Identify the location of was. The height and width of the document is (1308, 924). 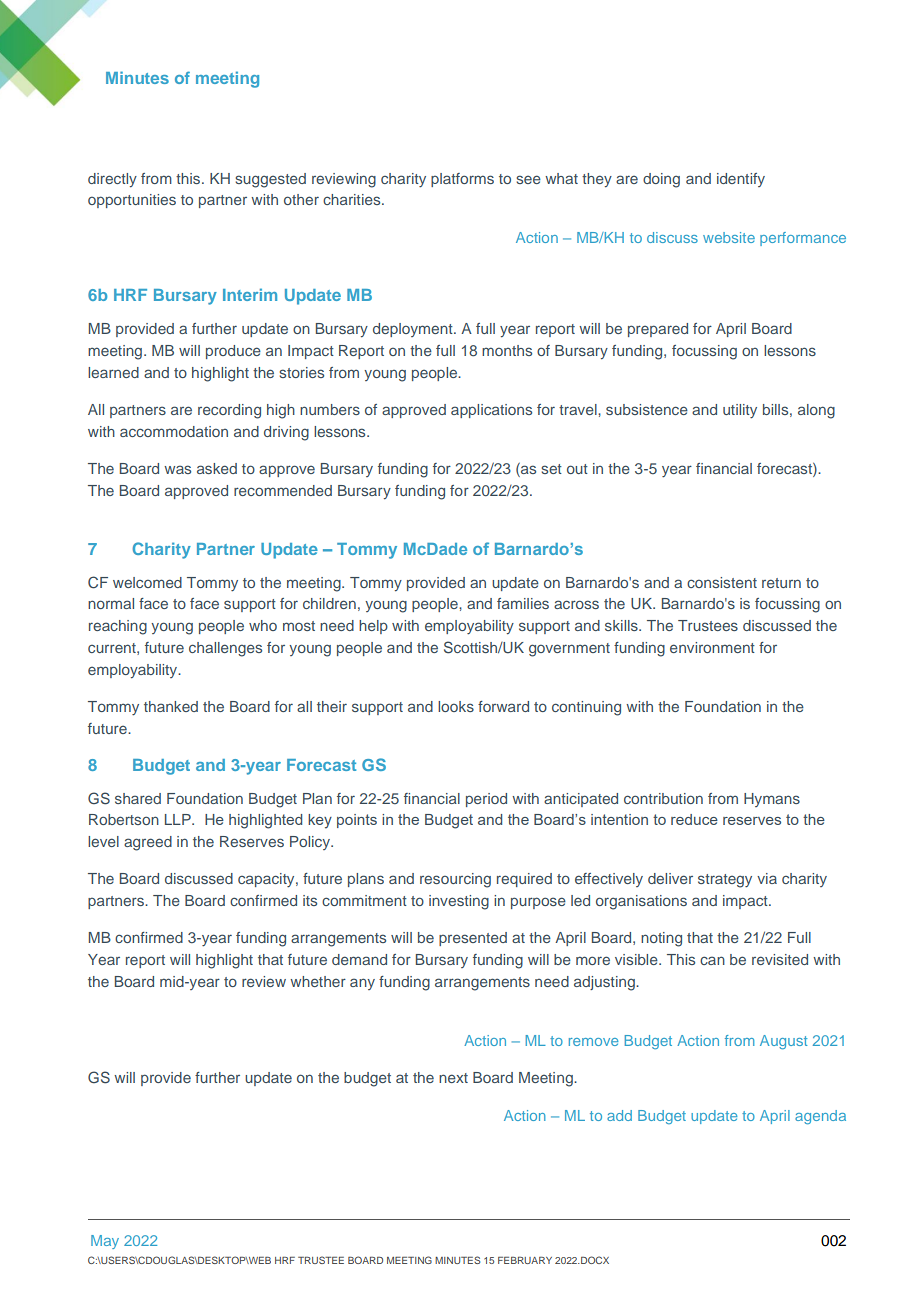
(177, 469).
